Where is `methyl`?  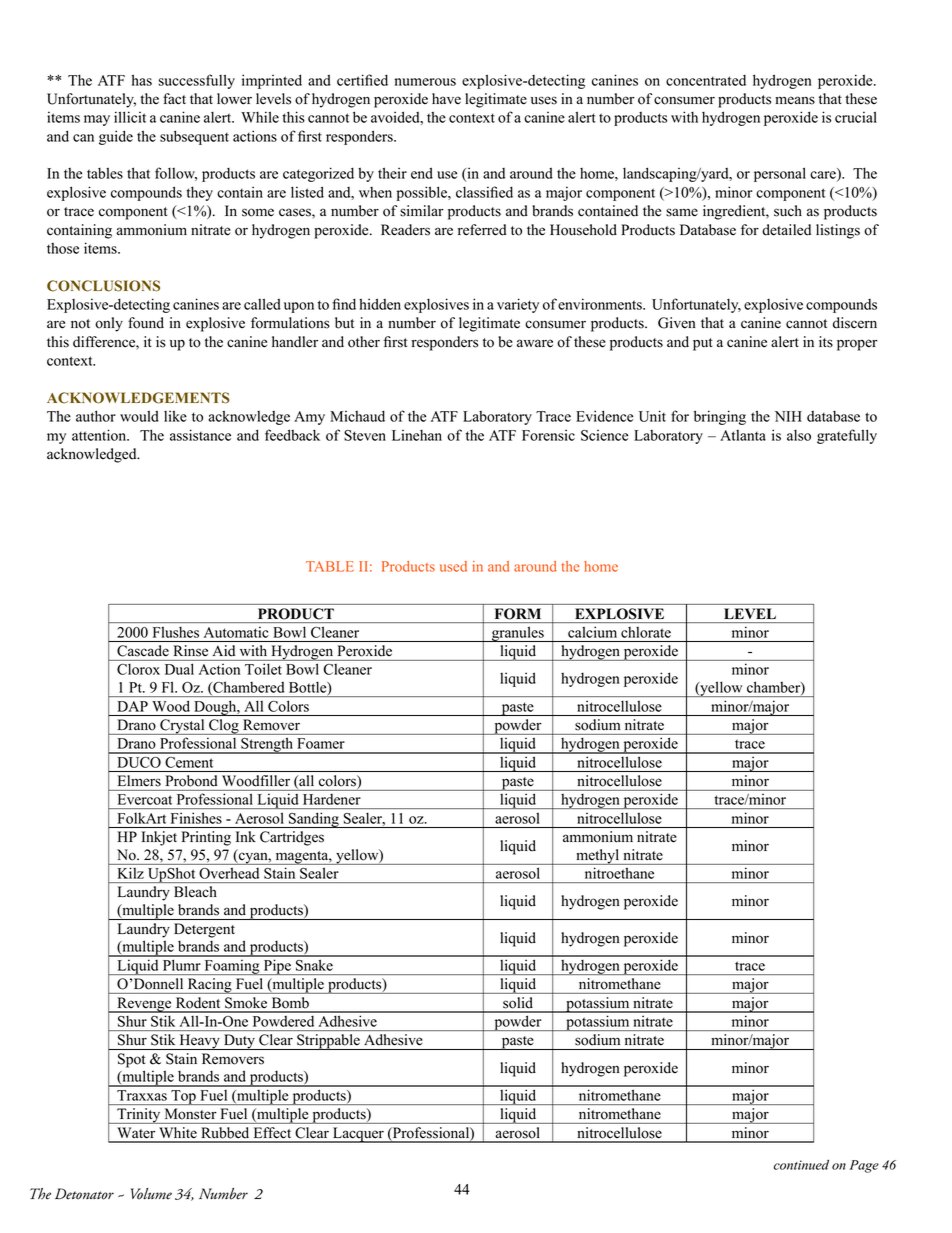
methyl is located at coordinates (598, 857).
